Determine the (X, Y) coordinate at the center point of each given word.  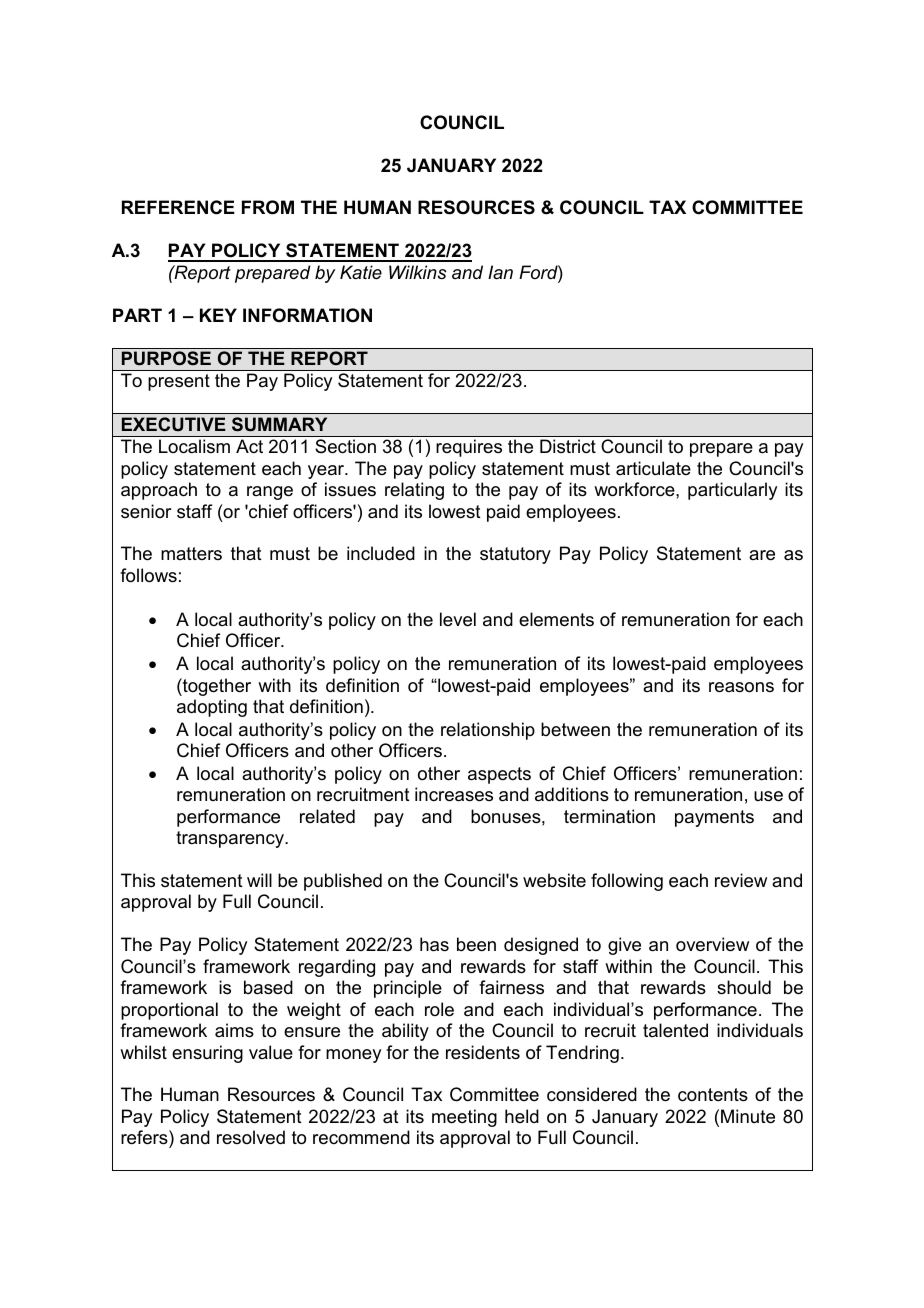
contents (713, 1095)
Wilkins (418, 272)
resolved (251, 1137)
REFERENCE (178, 207)
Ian (500, 272)
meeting (464, 1118)
